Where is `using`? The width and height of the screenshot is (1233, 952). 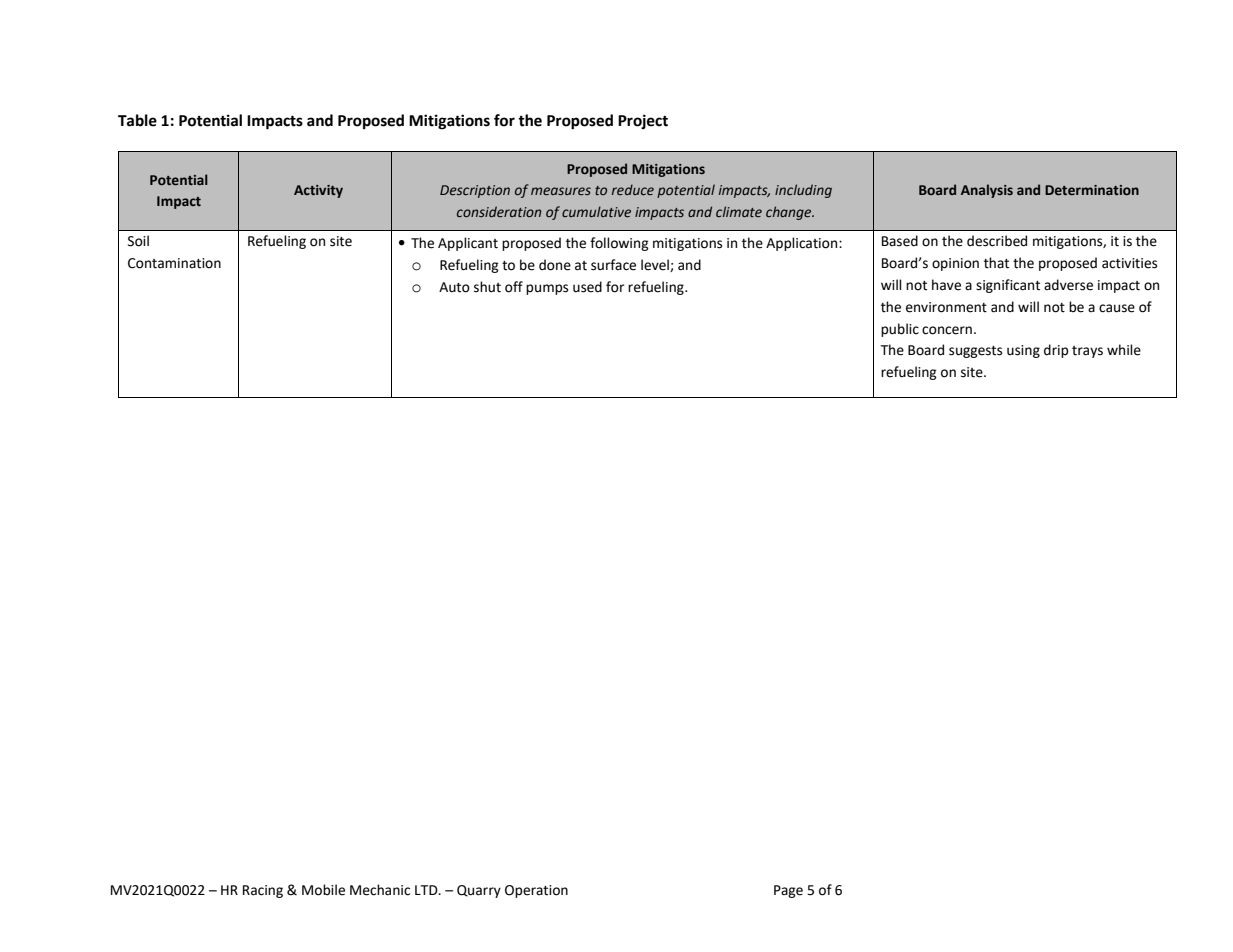 using is located at coordinates (1023, 351).
